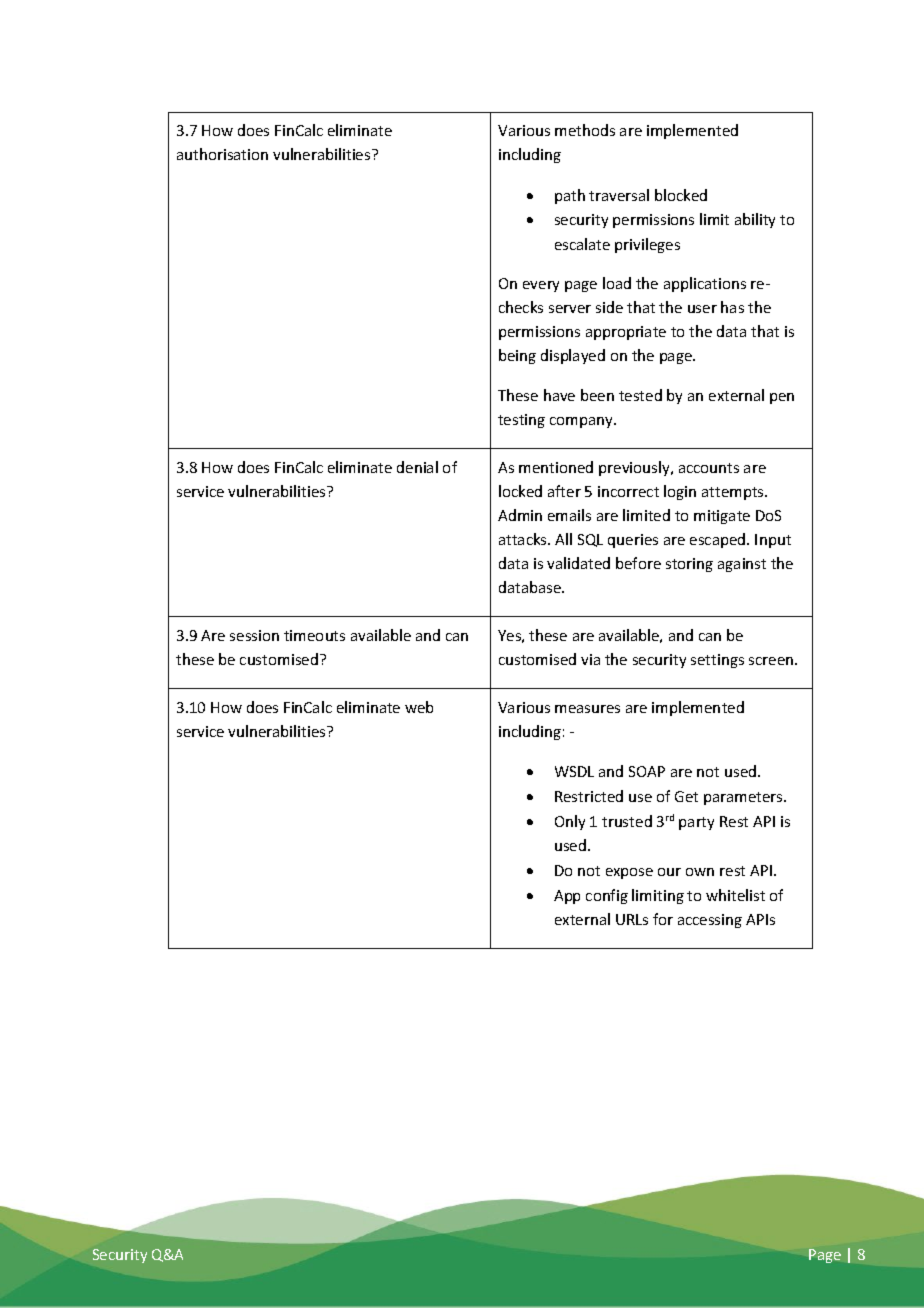 This page has width=924, height=1308. I want to click on authorisation, so click(222, 154).
